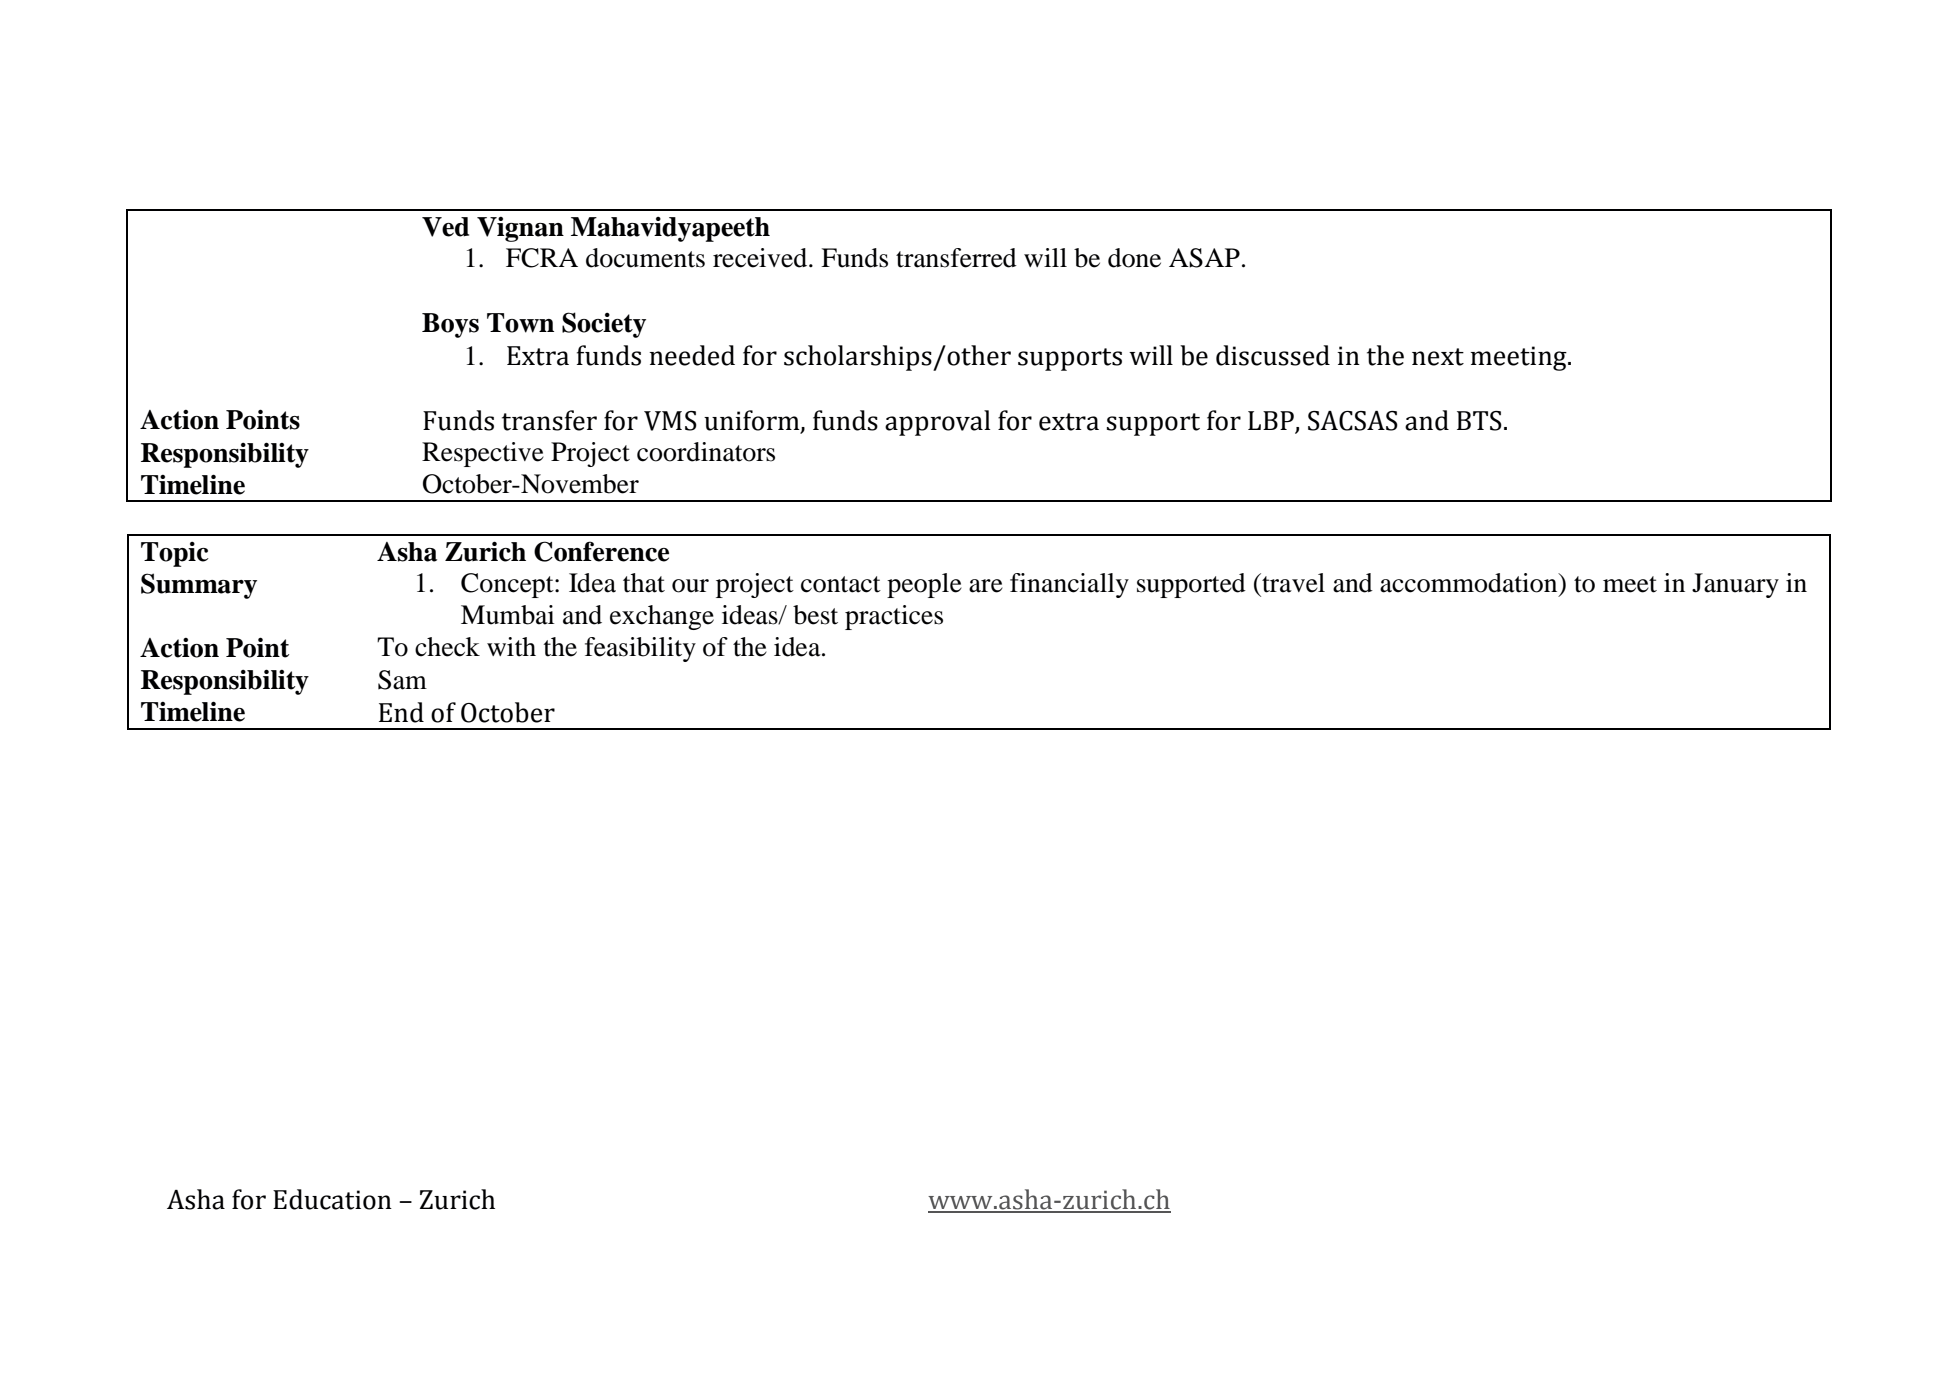 This document has width=1955, height=1382. Describe the element at coordinates (450, 325) in the document. I see `Boys` at that location.
